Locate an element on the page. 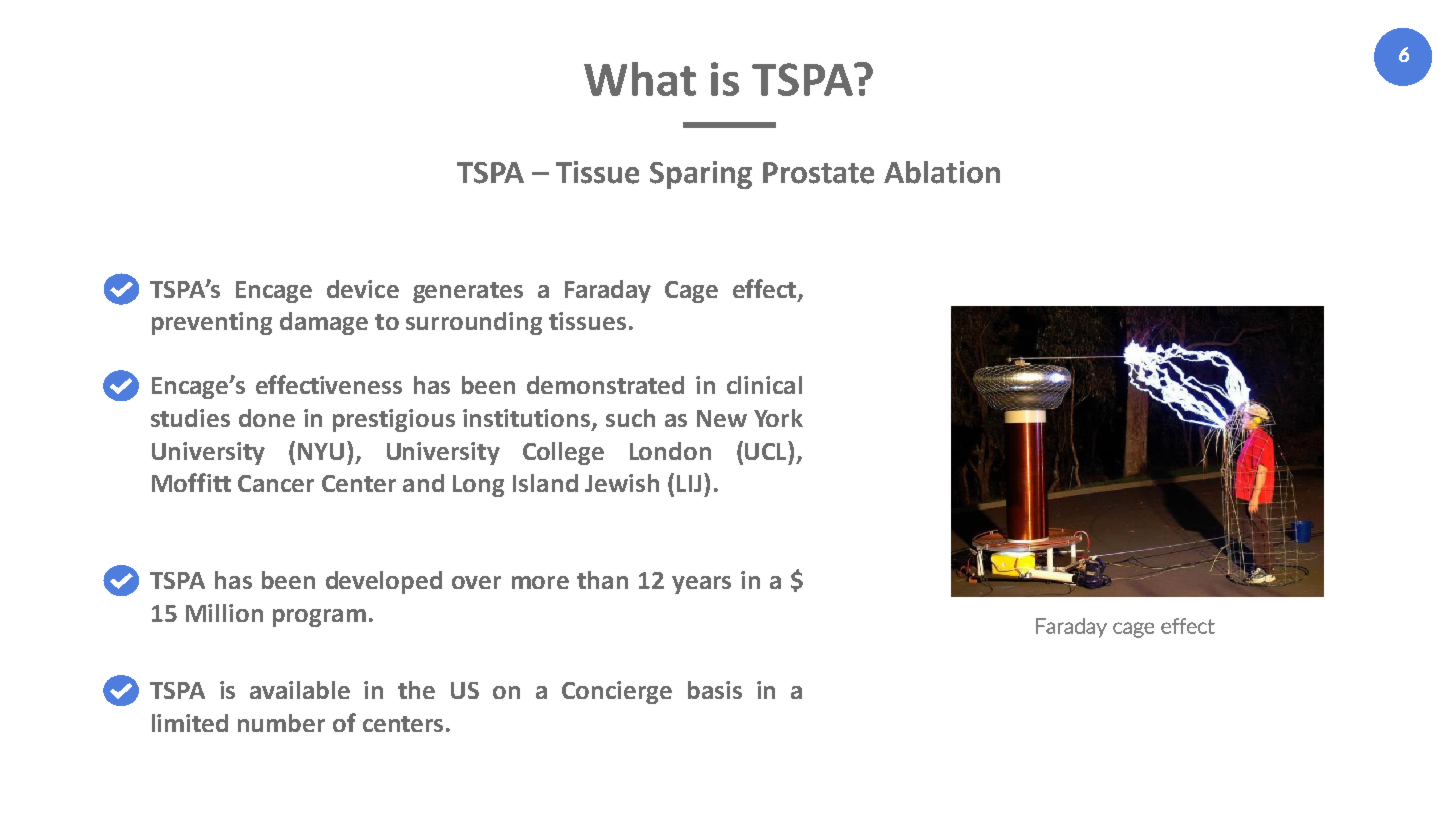  demonstrated is located at coordinates (605, 385).
